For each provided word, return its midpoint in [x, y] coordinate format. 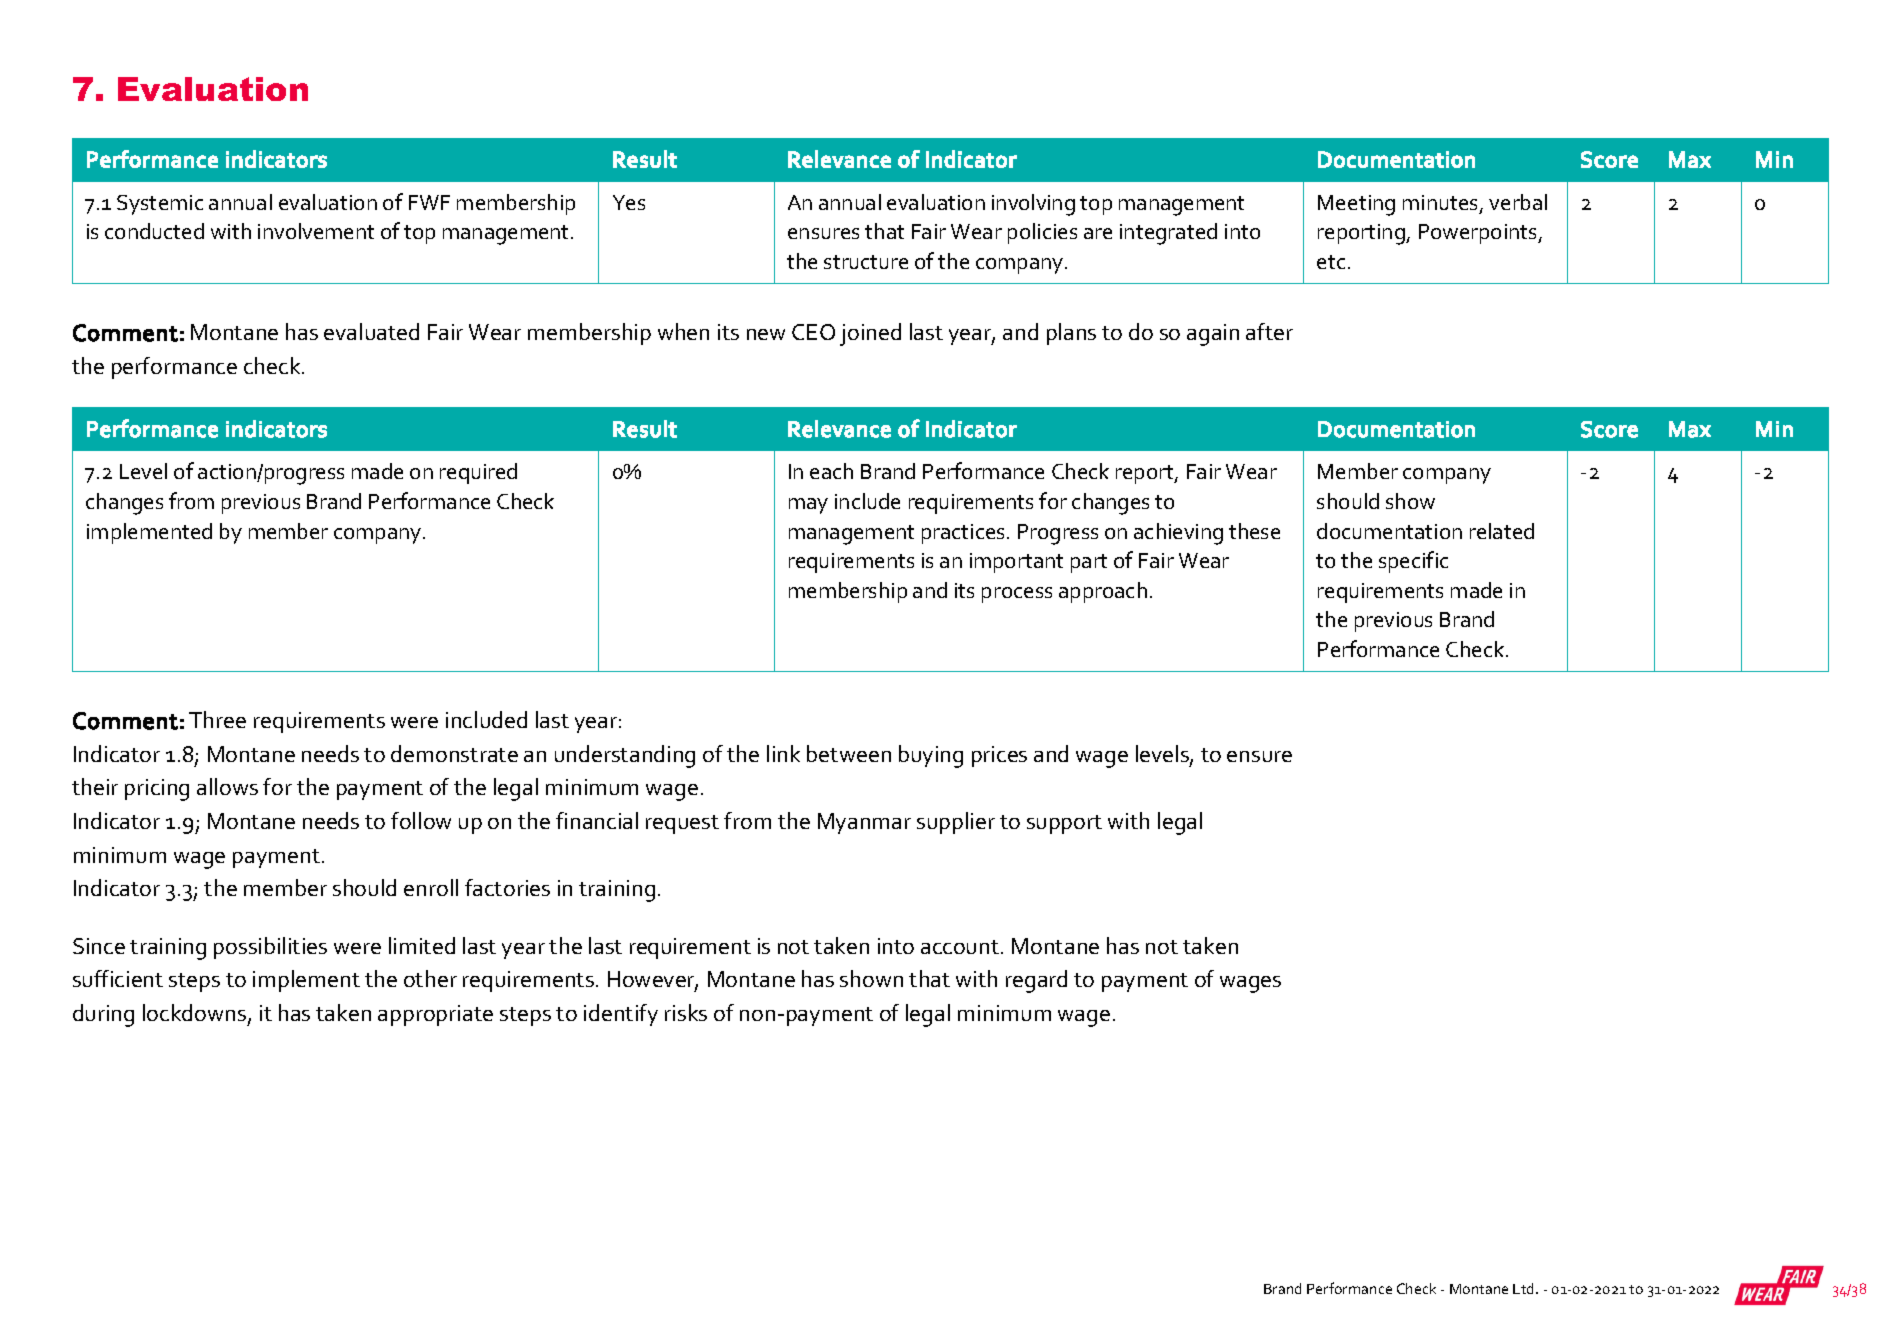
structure [866, 262]
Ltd [1525, 1288]
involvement [316, 231]
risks [686, 1012]
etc [1331, 262]
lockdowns [196, 1014]
